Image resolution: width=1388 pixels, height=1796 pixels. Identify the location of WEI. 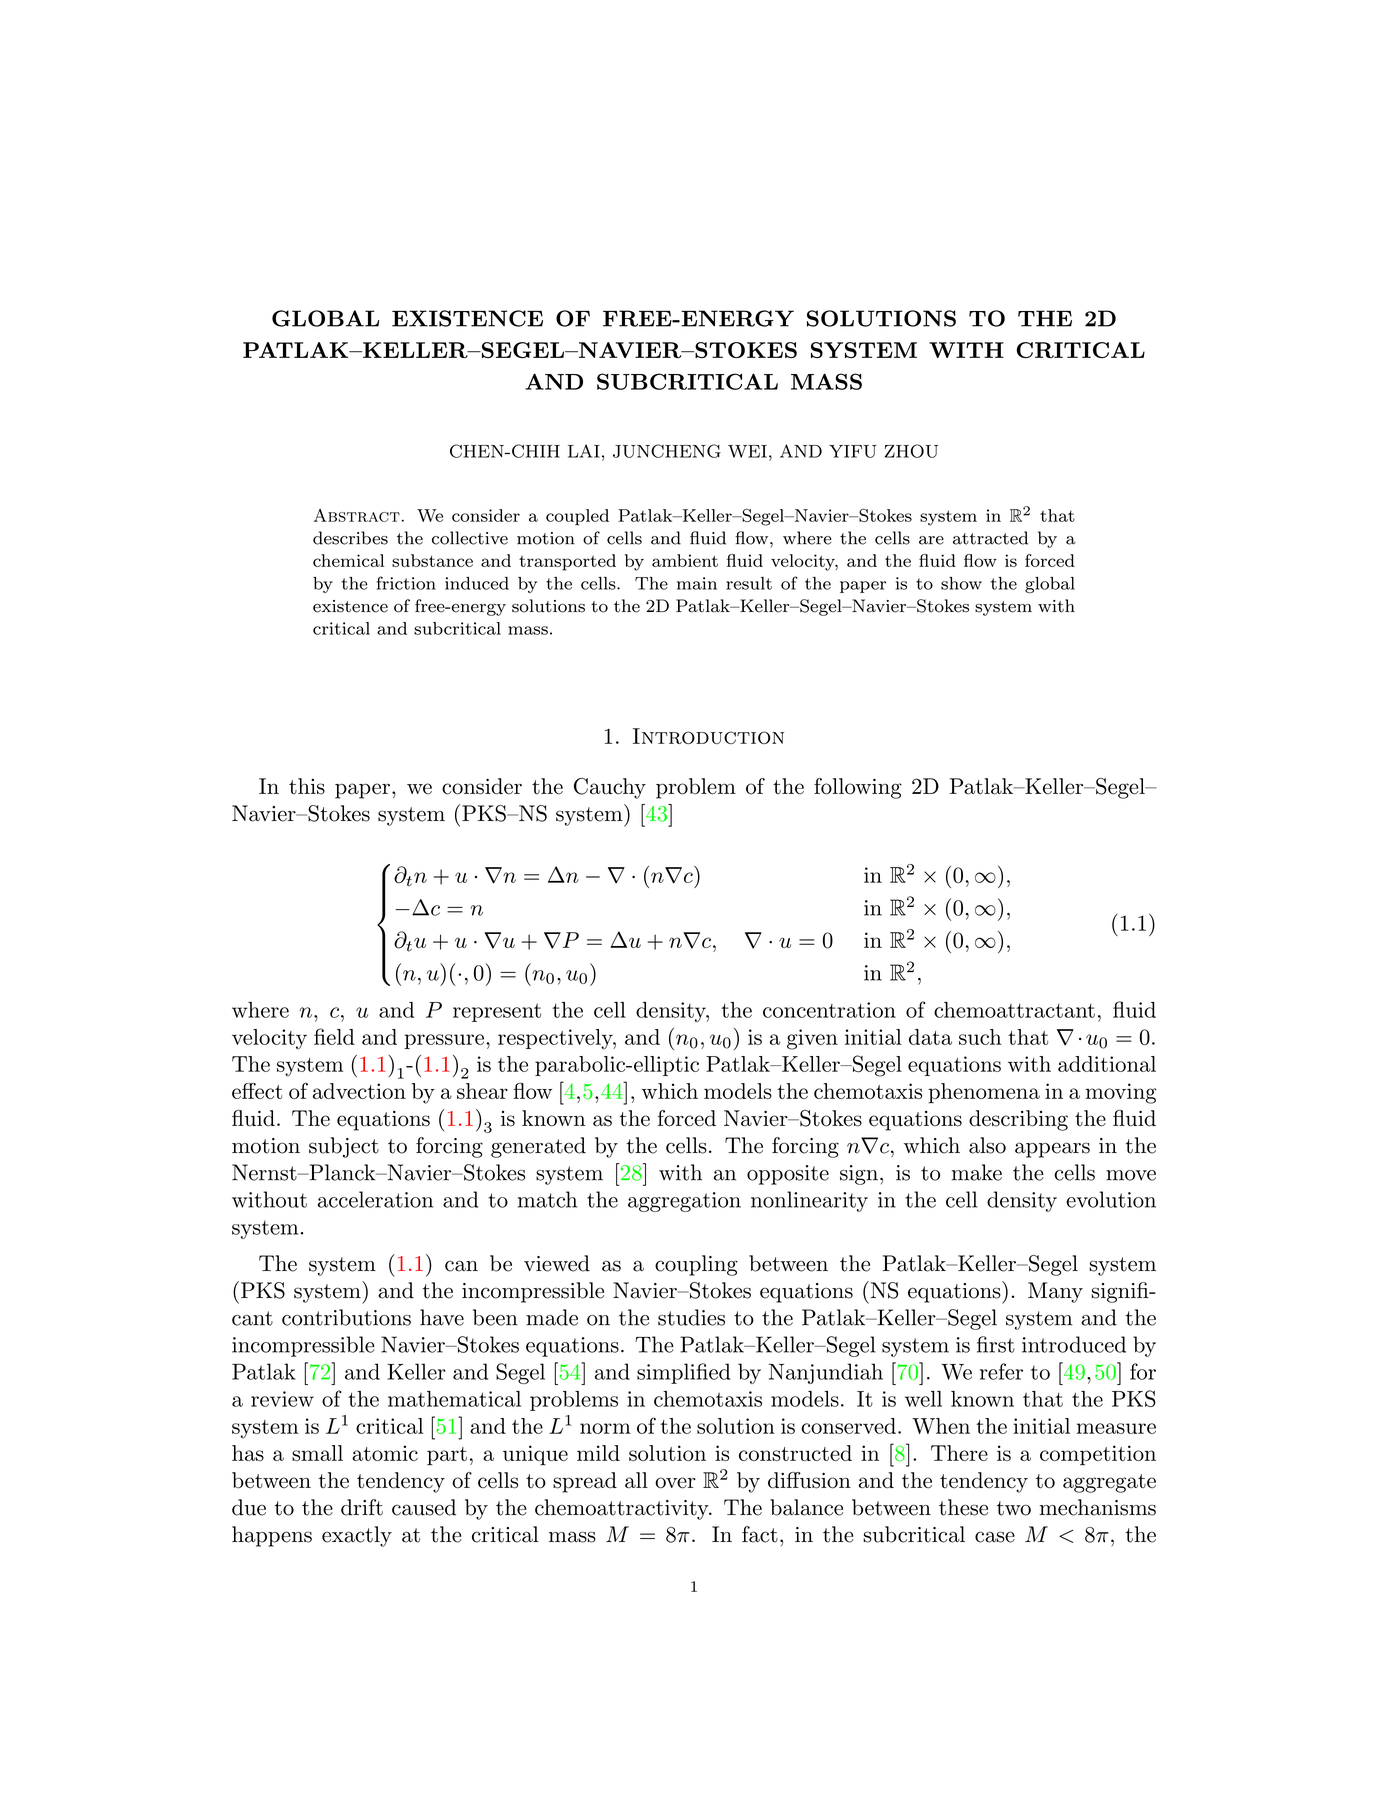
(747, 451).
